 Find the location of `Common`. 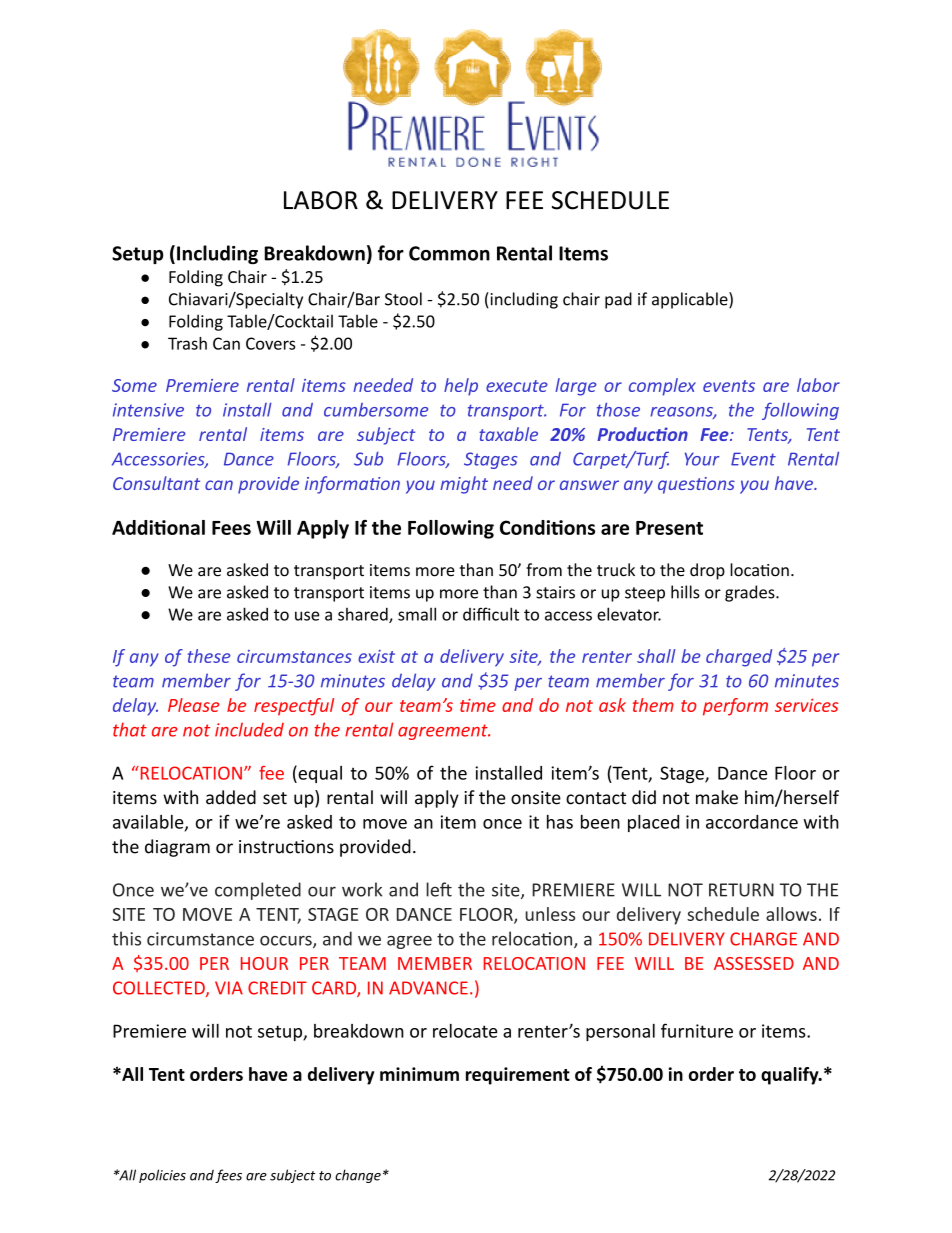

Common is located at coordinates (449, 253).
